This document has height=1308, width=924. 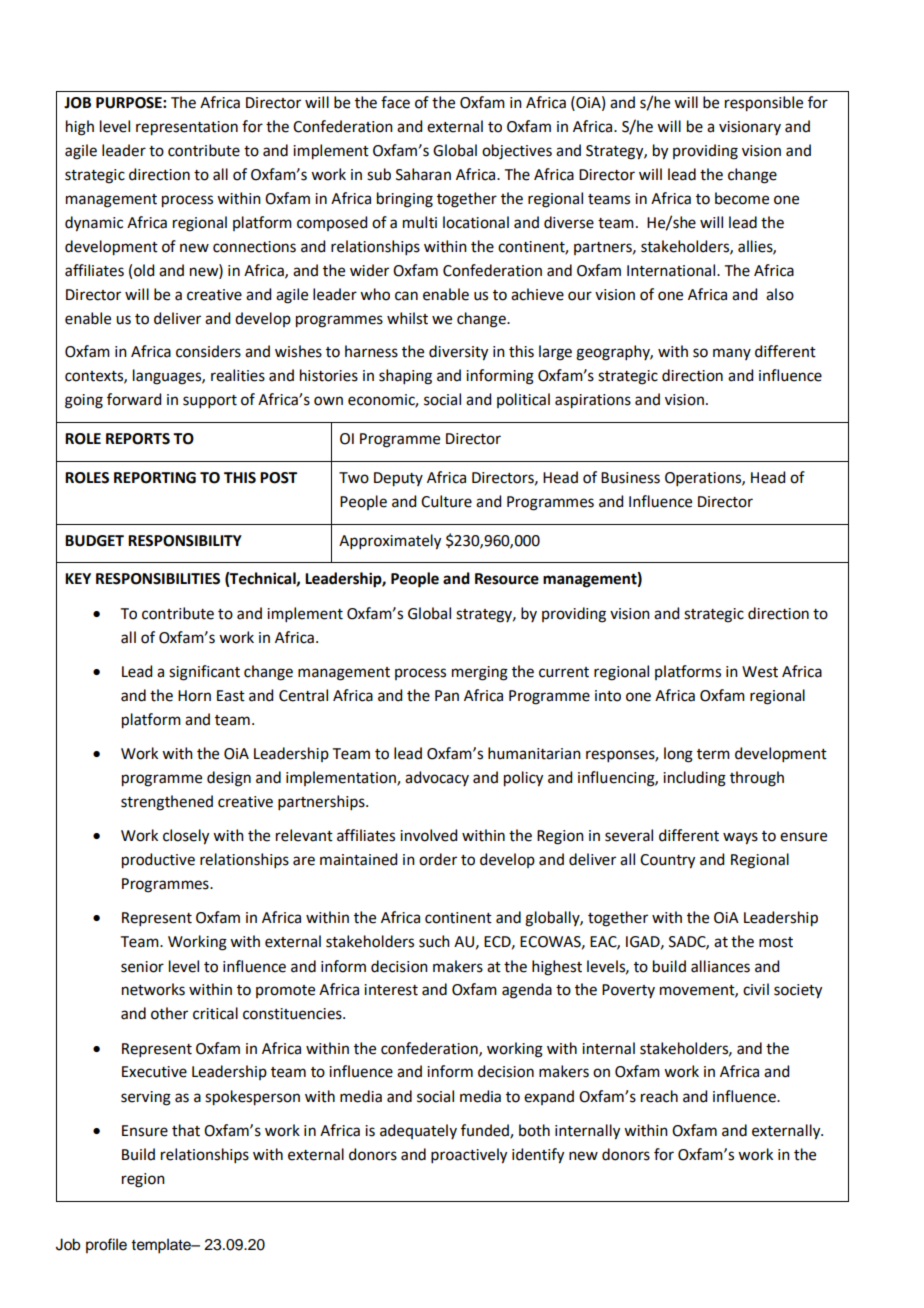 What do you see at coordinates (204, 673) in the document?
I see `significant` at bounding box center [204, 673].
